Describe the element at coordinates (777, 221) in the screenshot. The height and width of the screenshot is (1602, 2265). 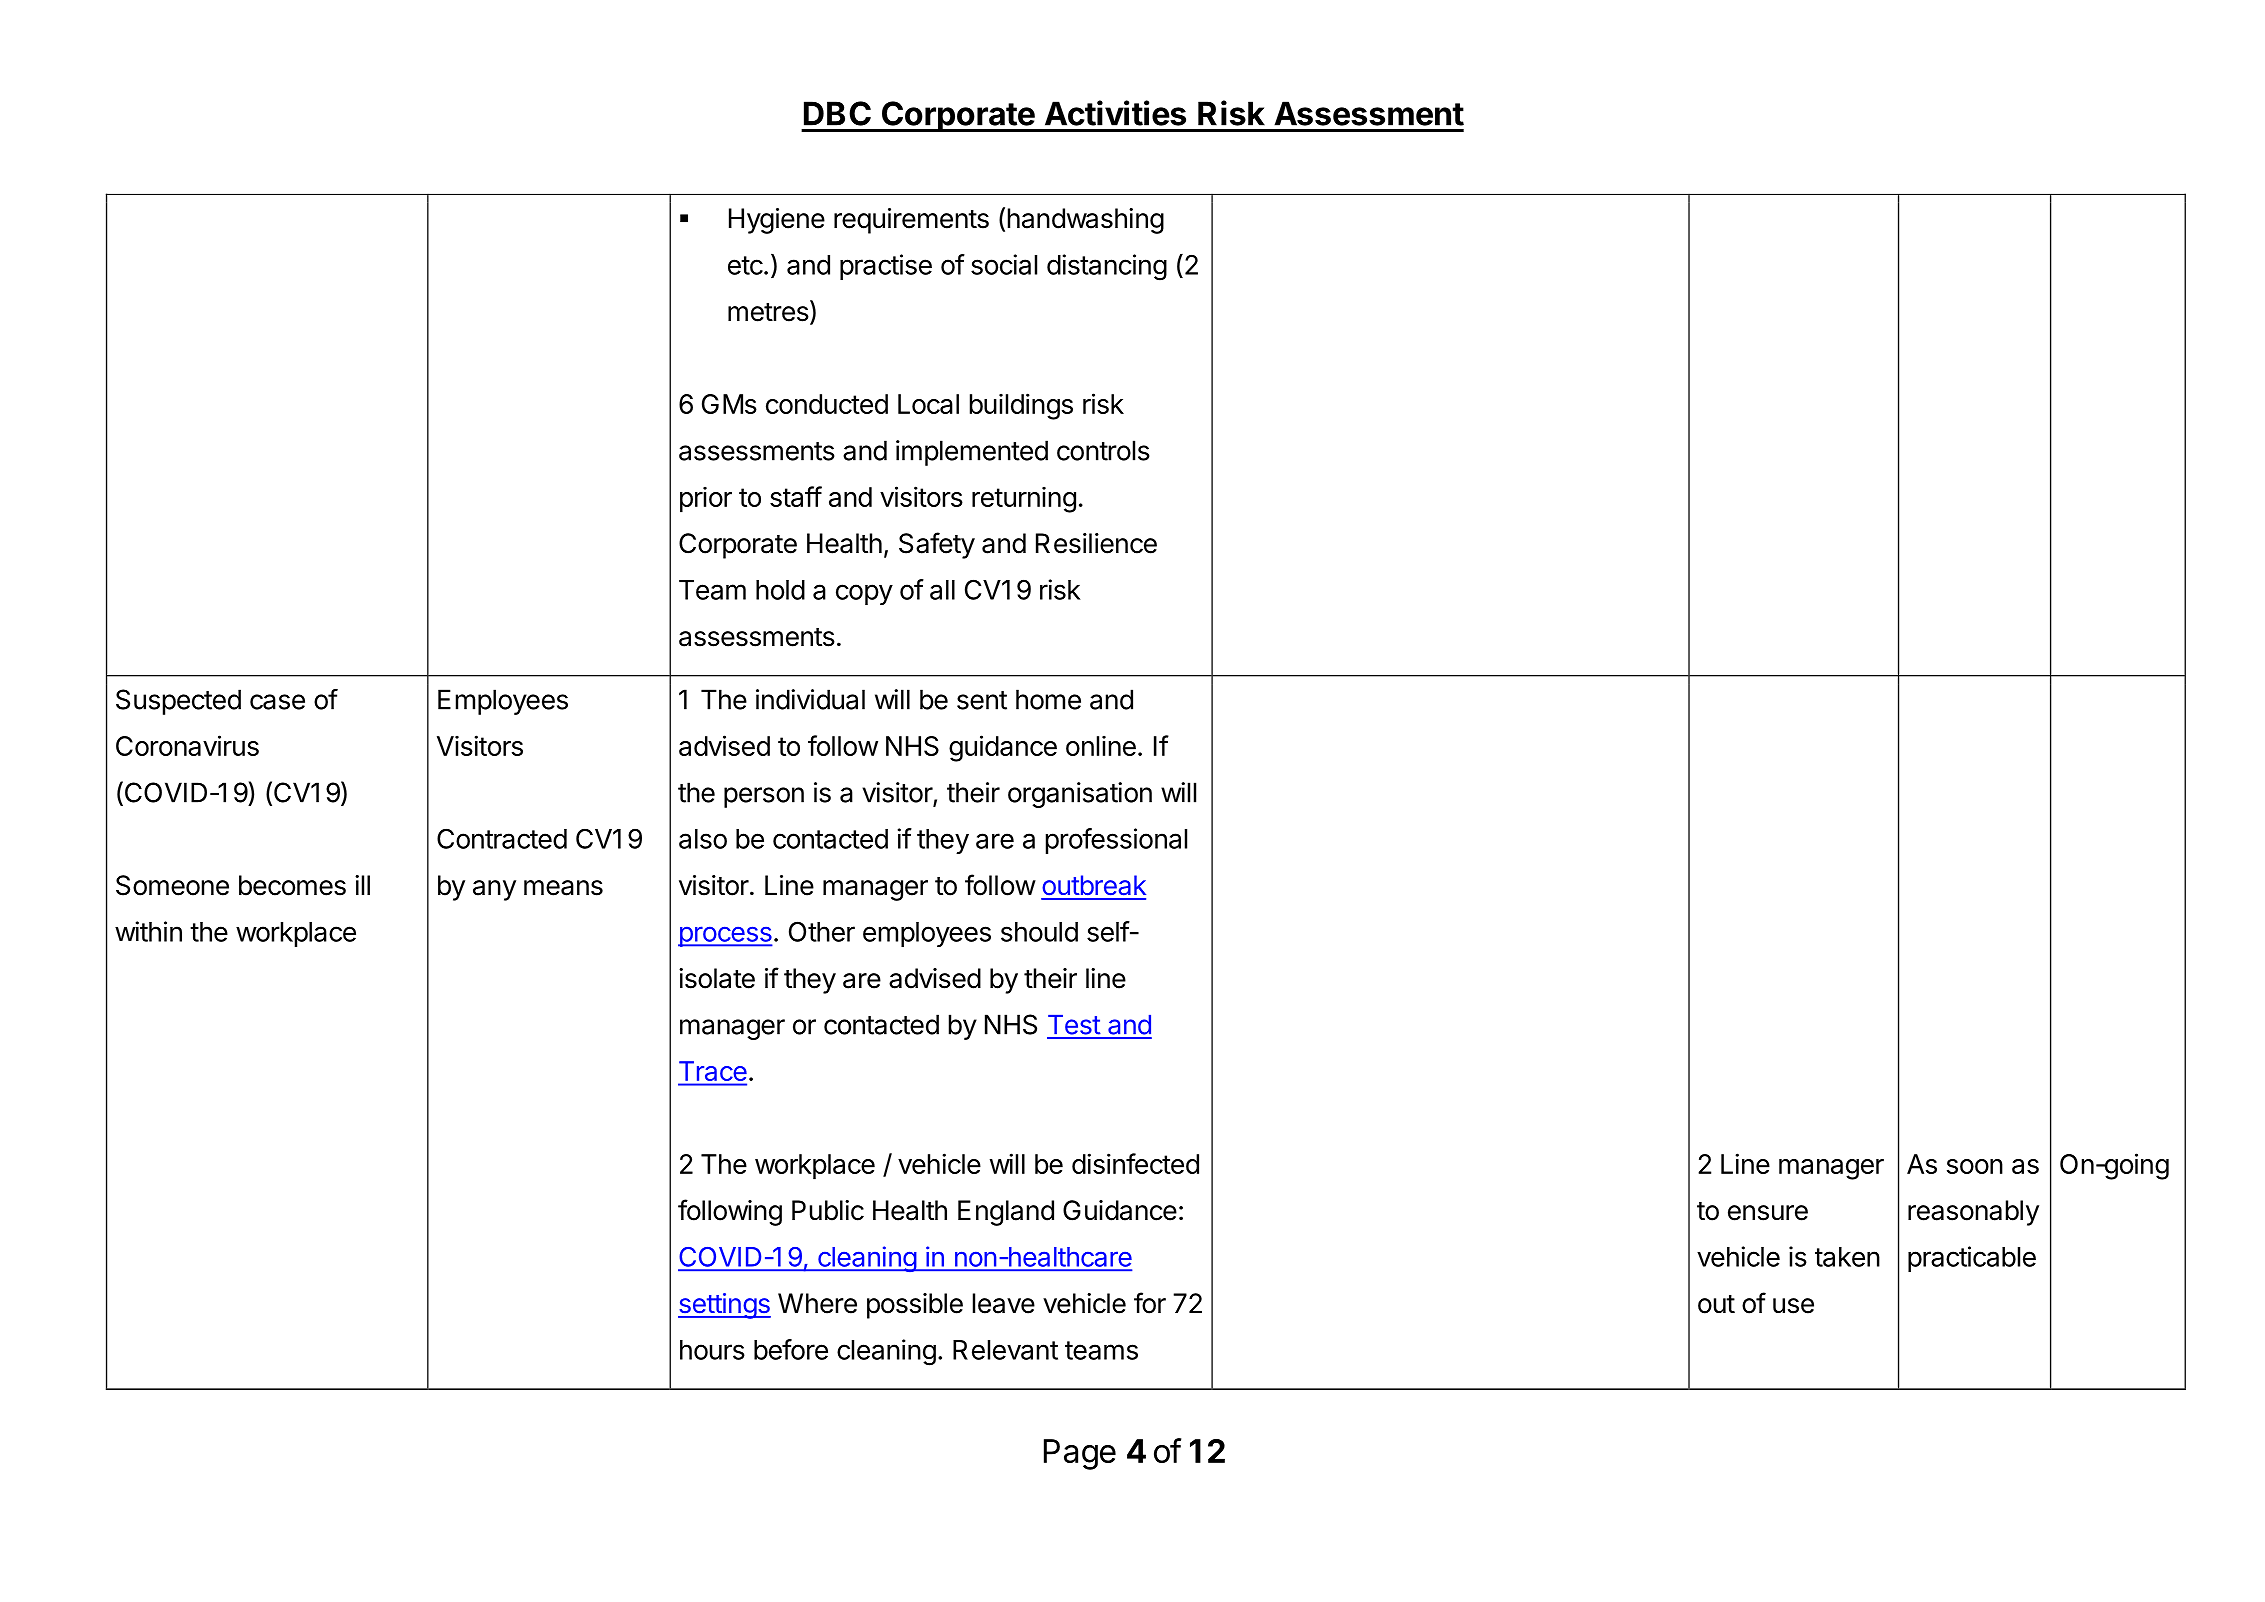
I see `Hygiene` at that location.
